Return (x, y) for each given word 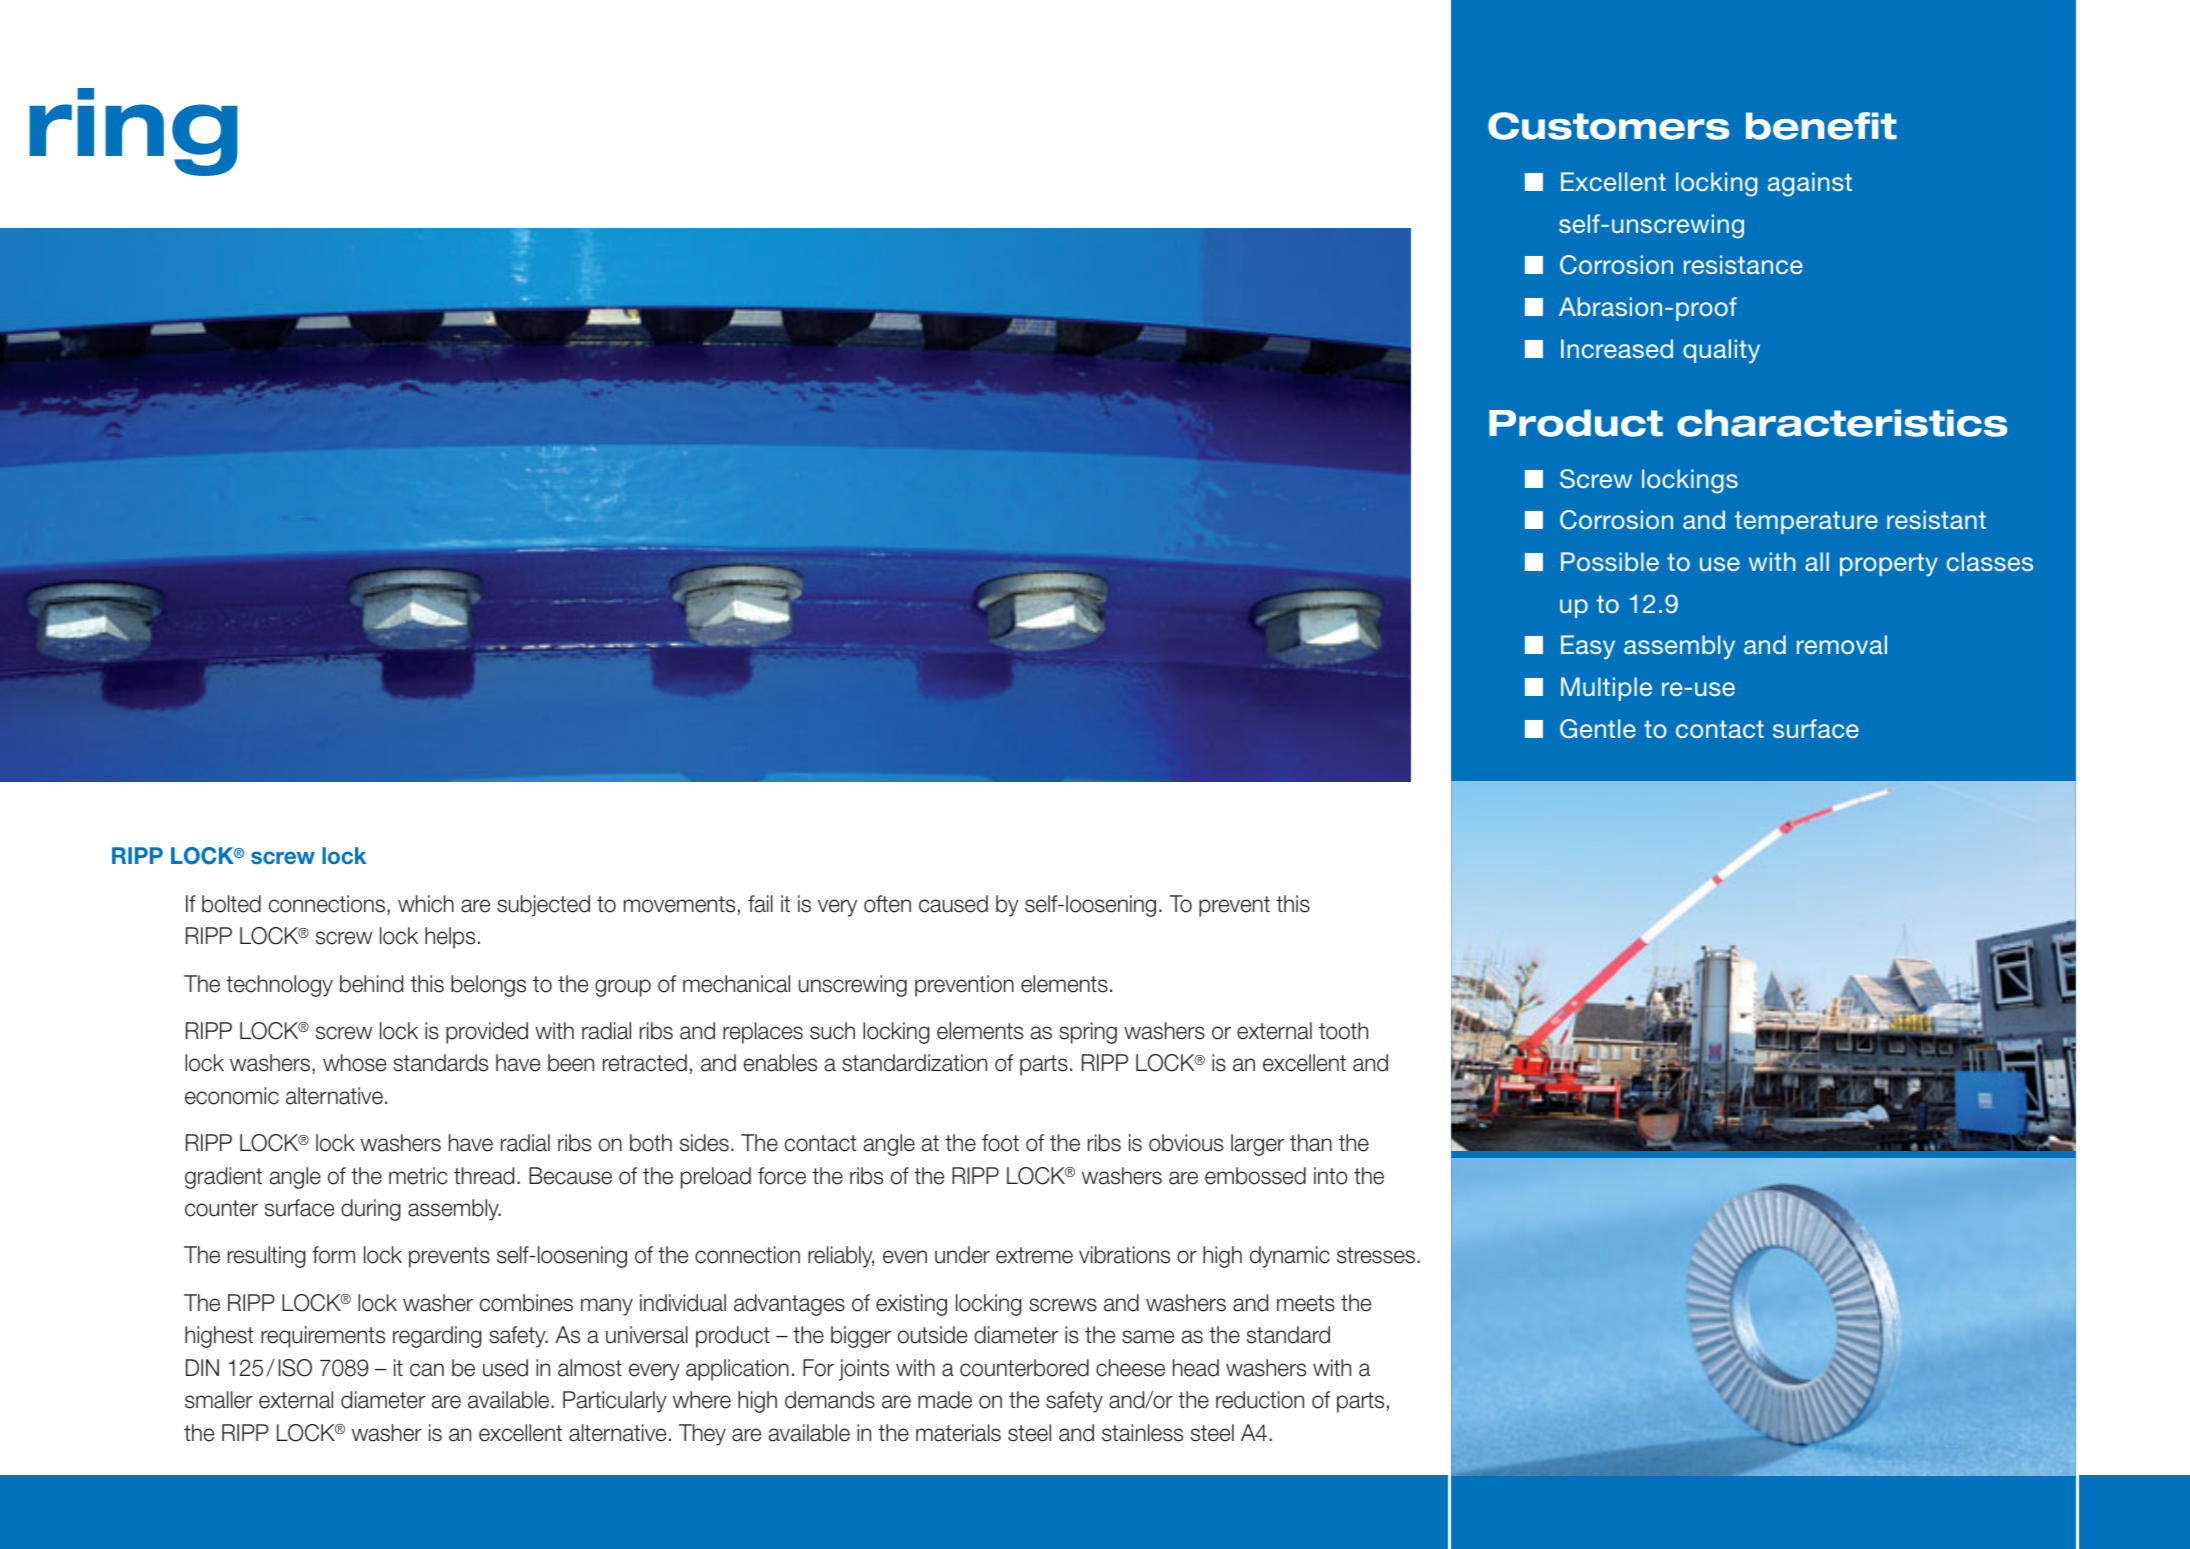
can (427, 1370)
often (887, 904)
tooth (1343, 1031)
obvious (1186, 1143)
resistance (1743, 264)
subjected (543, 906)
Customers (1608, 126)
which (426, 904)
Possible (1610, 561)
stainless (1142, 1433)
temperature (1806, 522)
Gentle (1598, 729)
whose (354, 1063)
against (1810, 184)
